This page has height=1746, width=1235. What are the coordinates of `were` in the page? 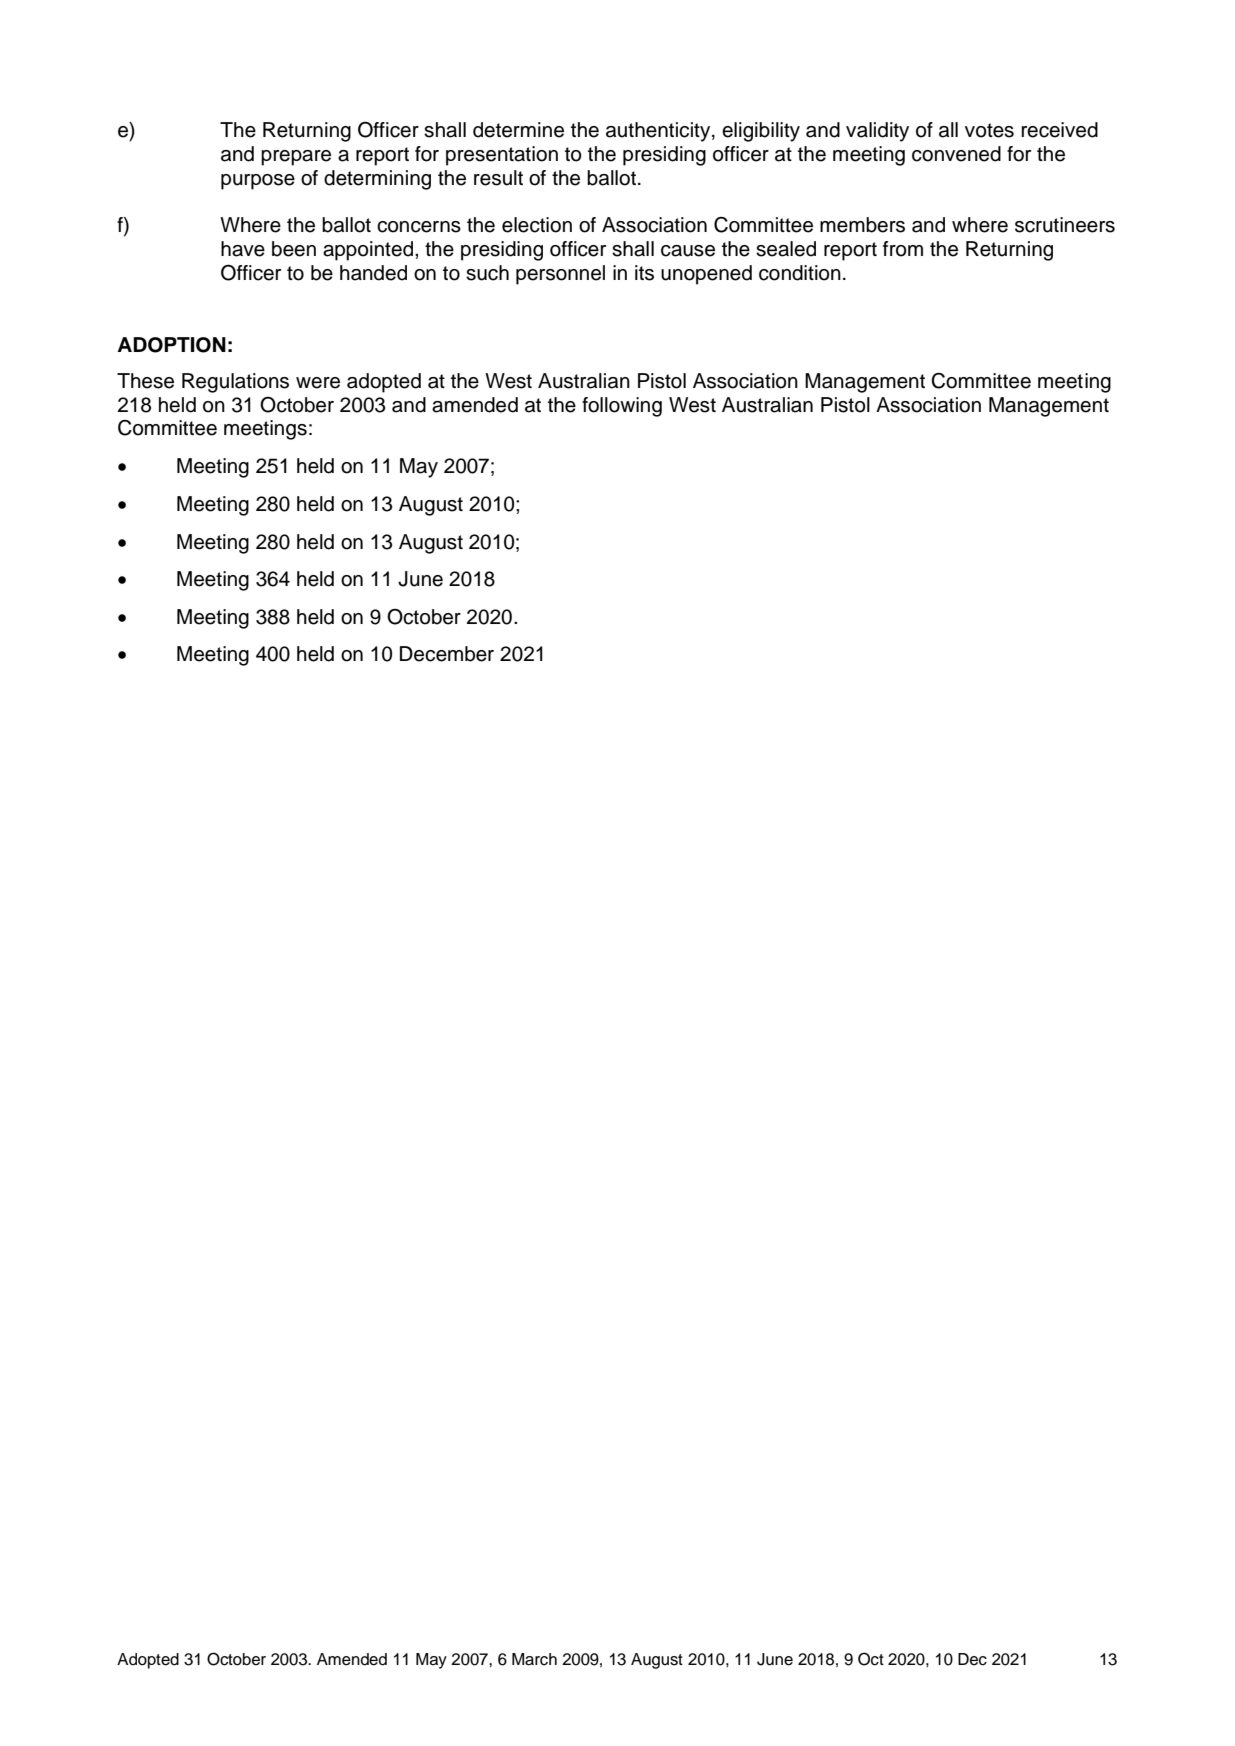 It's located at (318, 383).
